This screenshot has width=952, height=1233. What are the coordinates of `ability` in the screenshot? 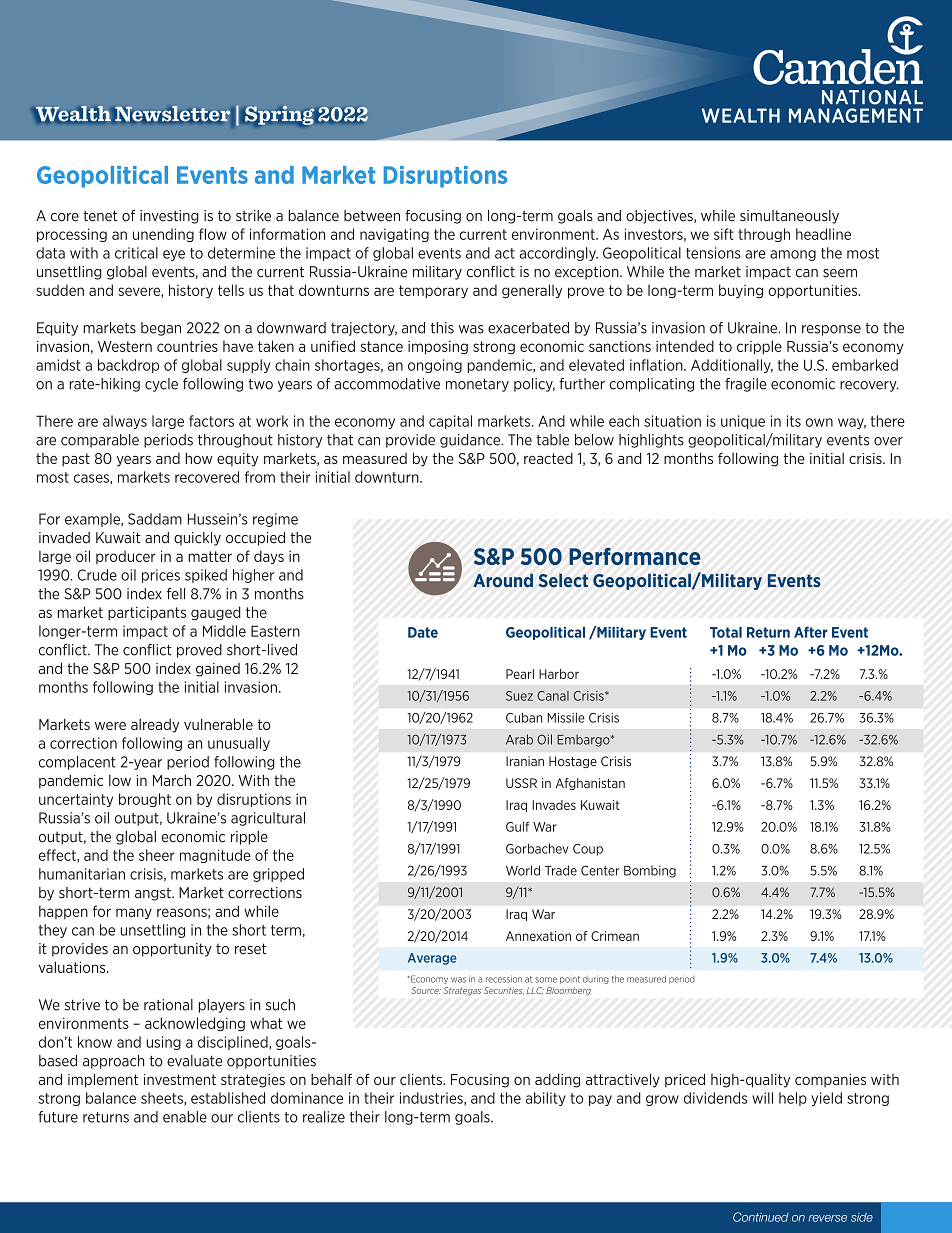 It's located at (546, 1099).
